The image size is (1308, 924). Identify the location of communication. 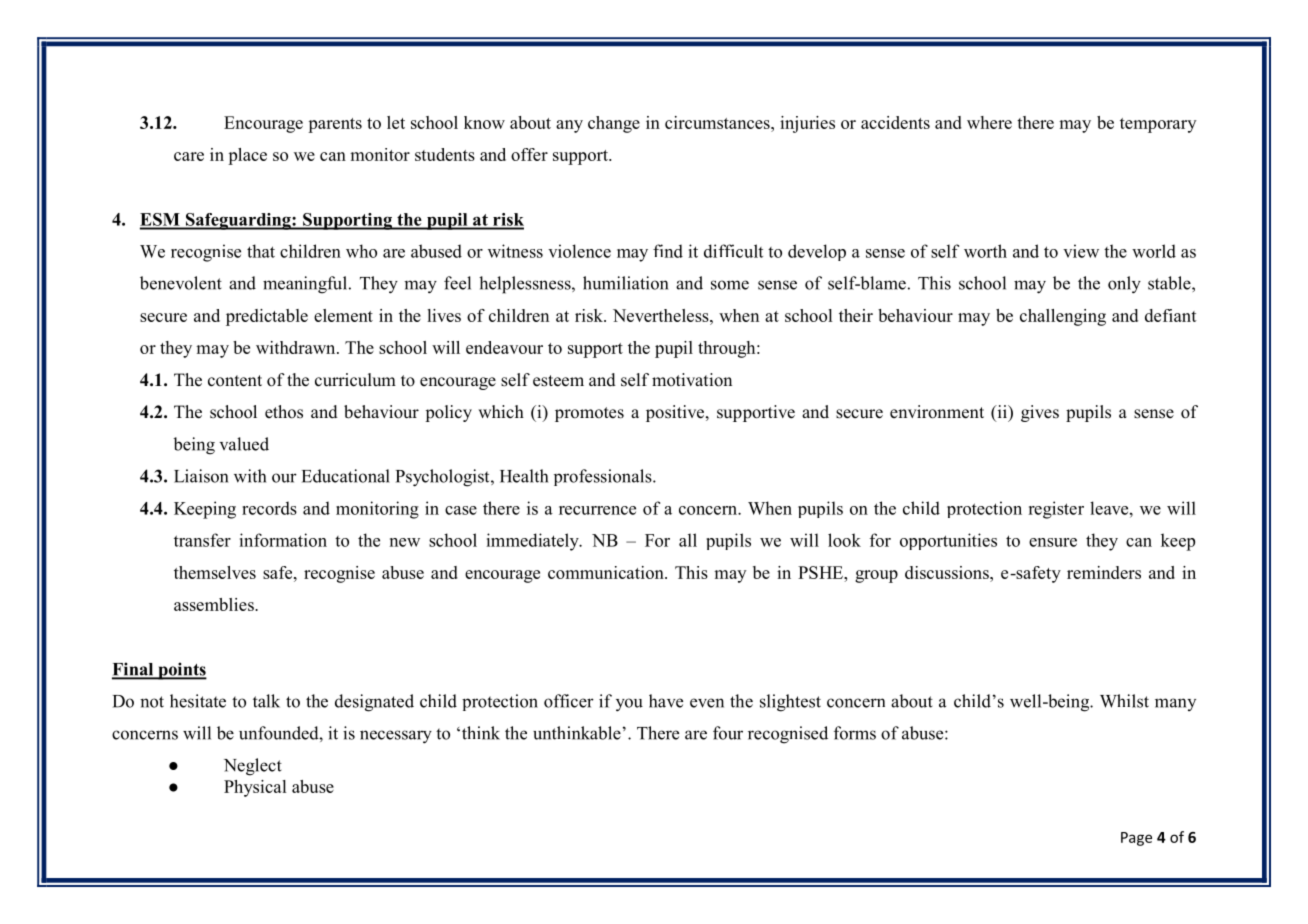
(607, 572).
